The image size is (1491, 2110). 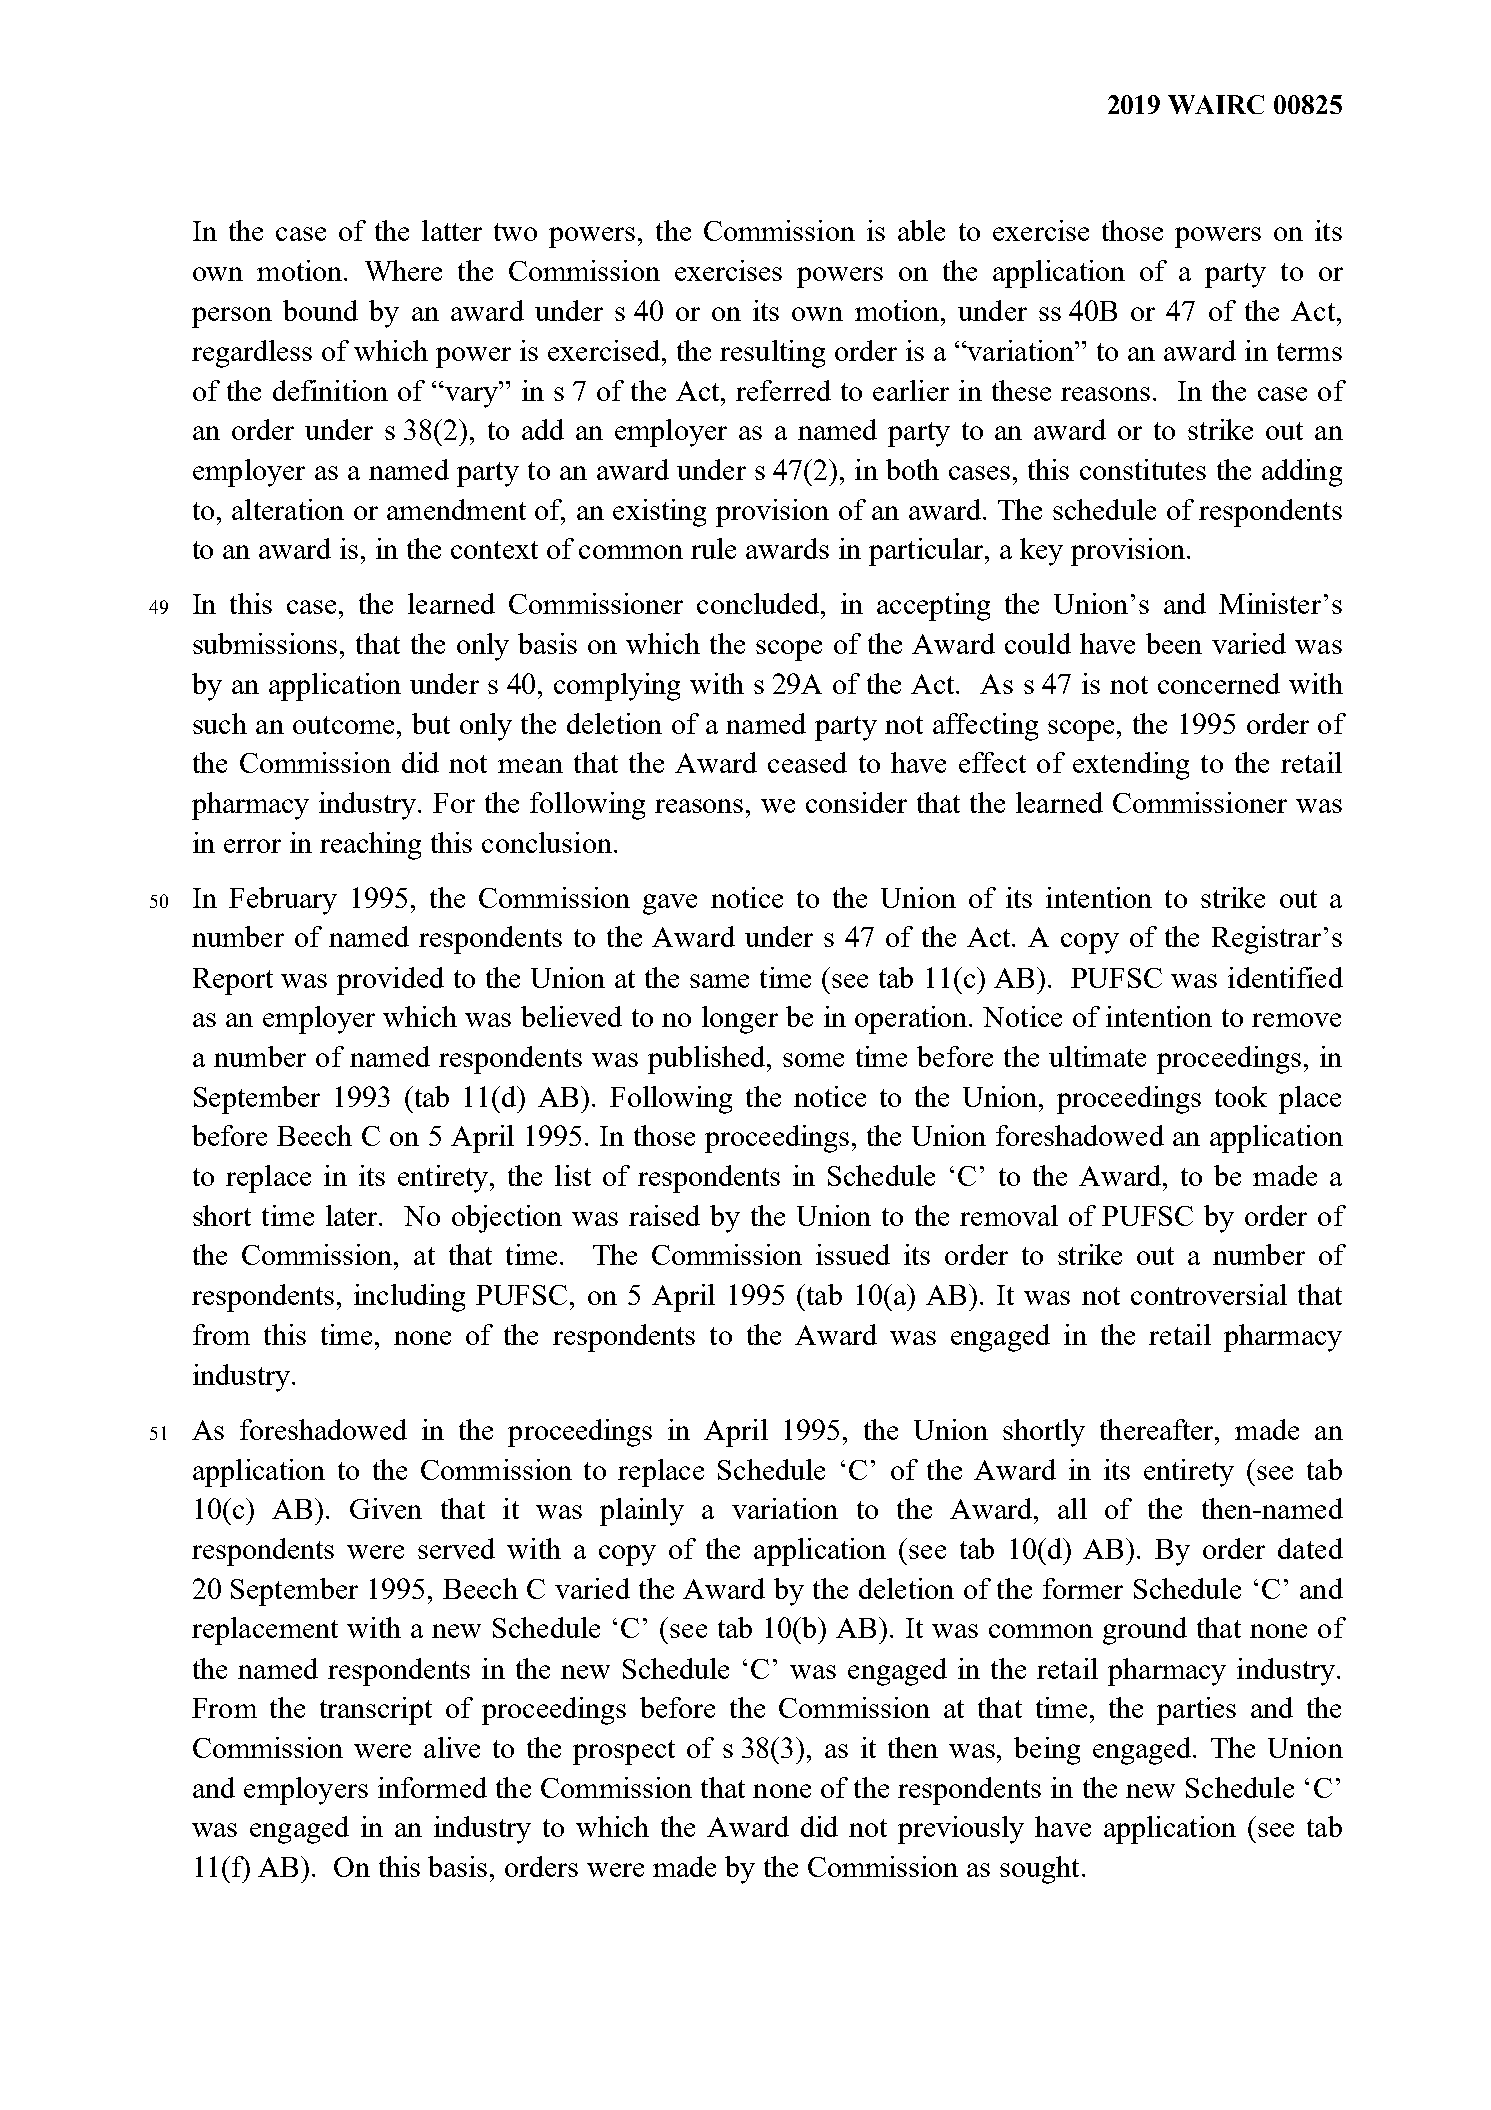 I want to click on extending, so click(x=1131, y=766).
